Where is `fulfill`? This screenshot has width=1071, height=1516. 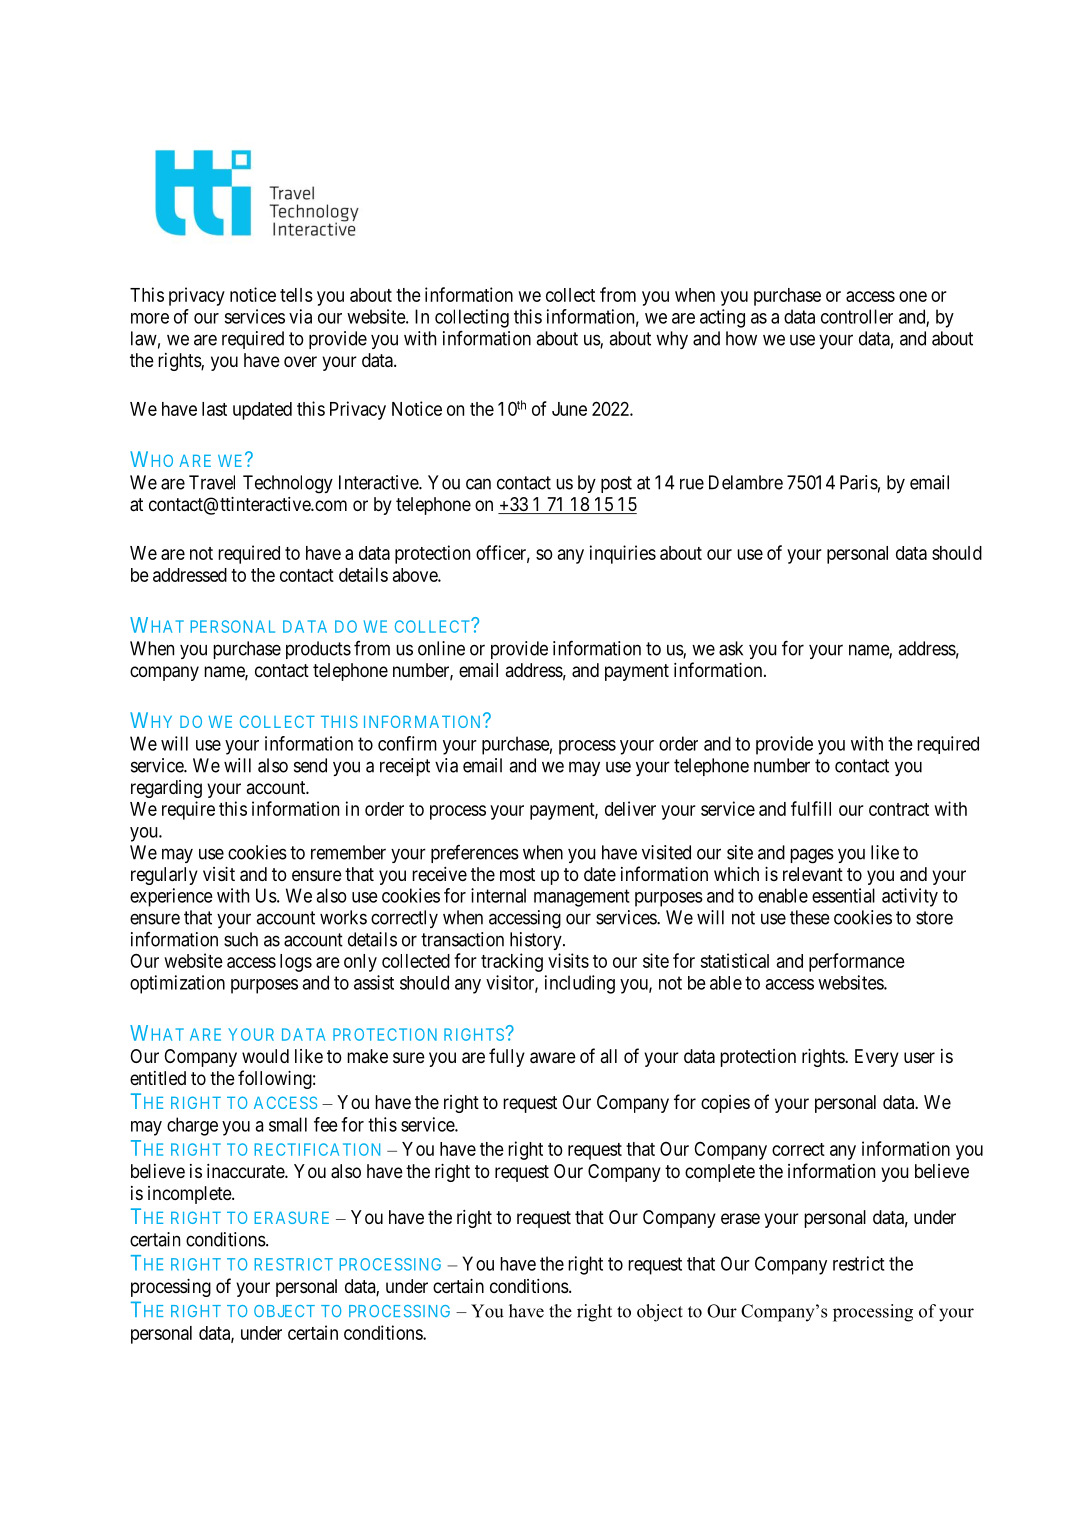
fulfill is located at coordinates (811, 808).
